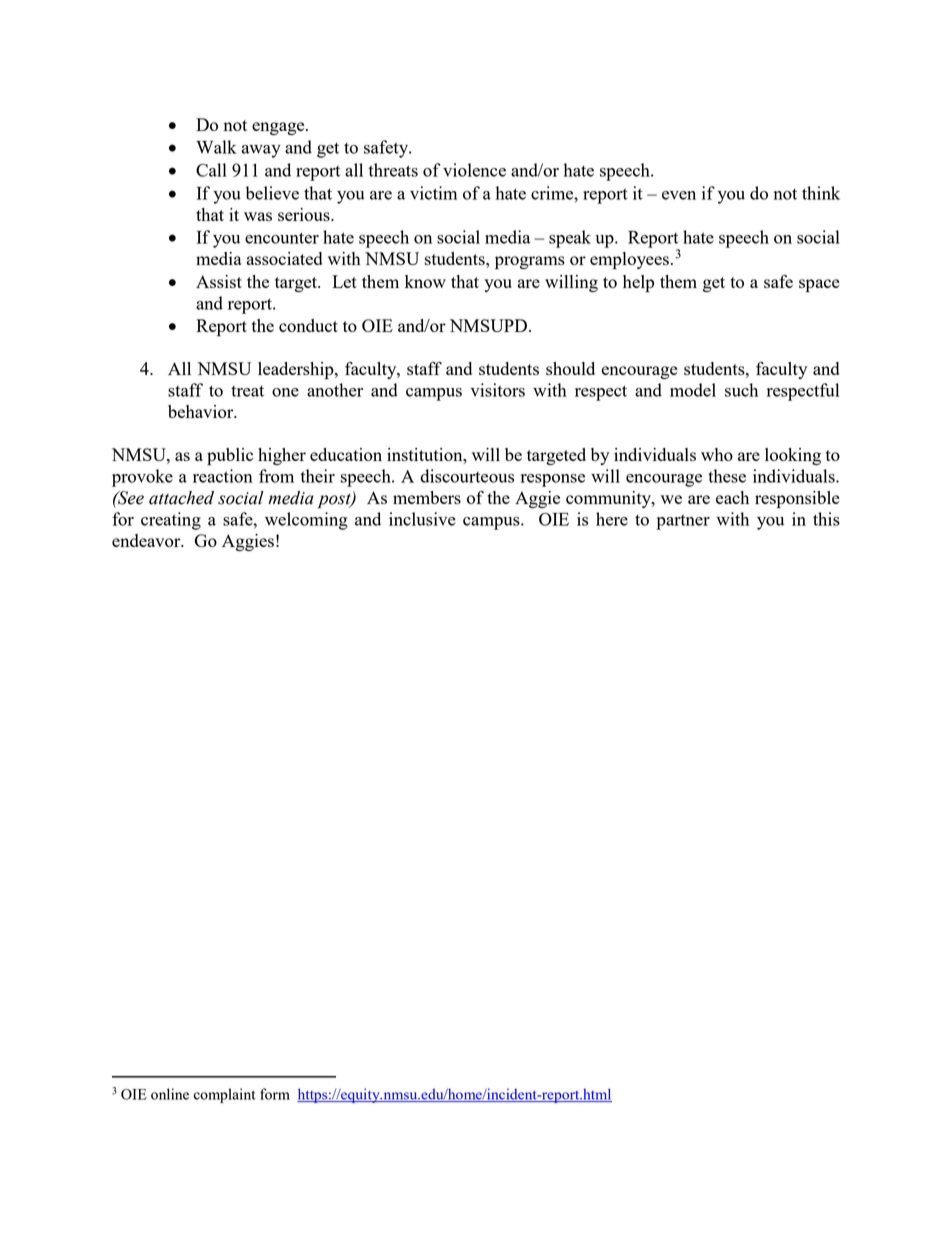 This page has width=952, height=1233. Describe the element at coordinates (147, 540) in the page. I see `endeavor` at that location.
